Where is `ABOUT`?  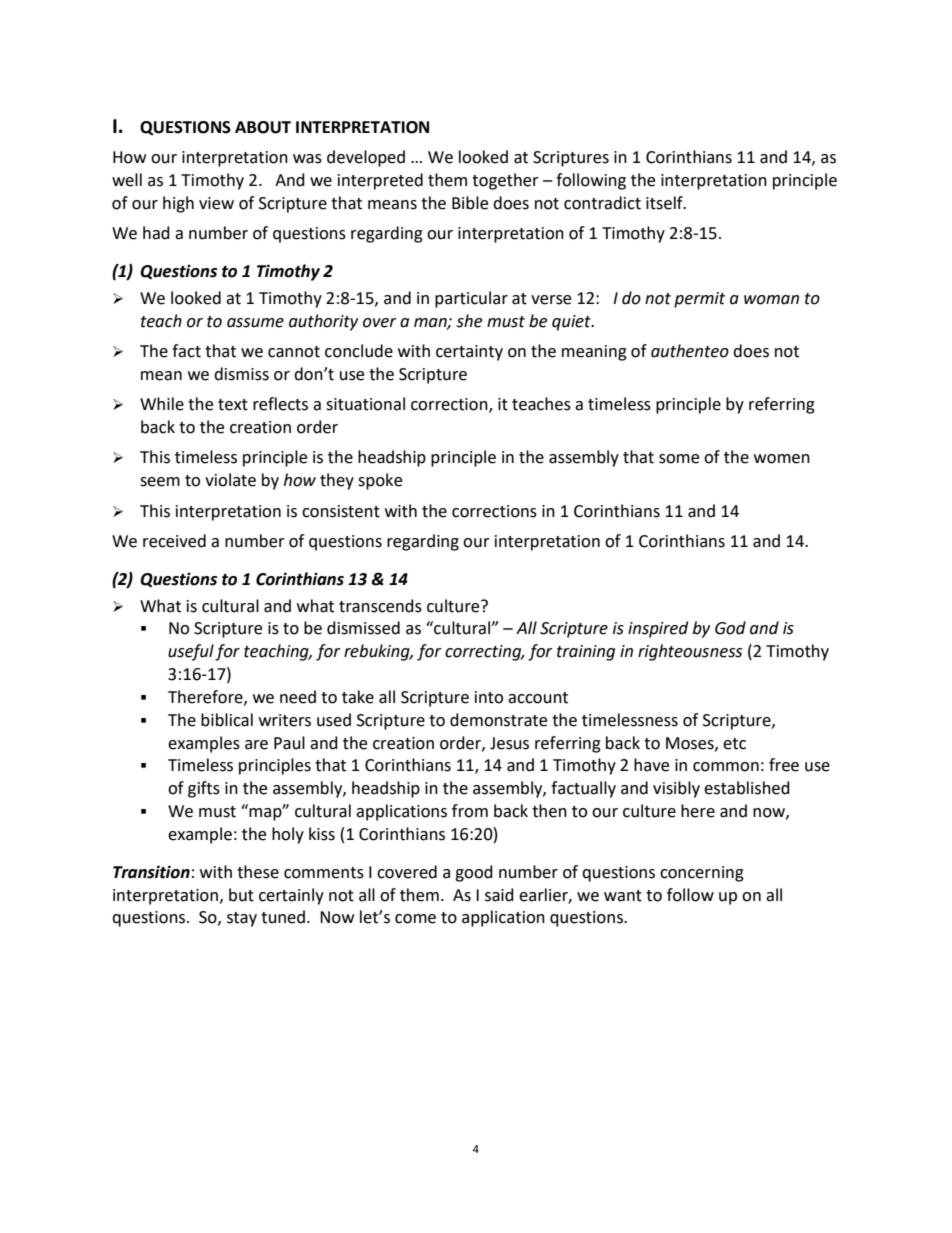 ABOUT is located at coordinates (263, 127).
